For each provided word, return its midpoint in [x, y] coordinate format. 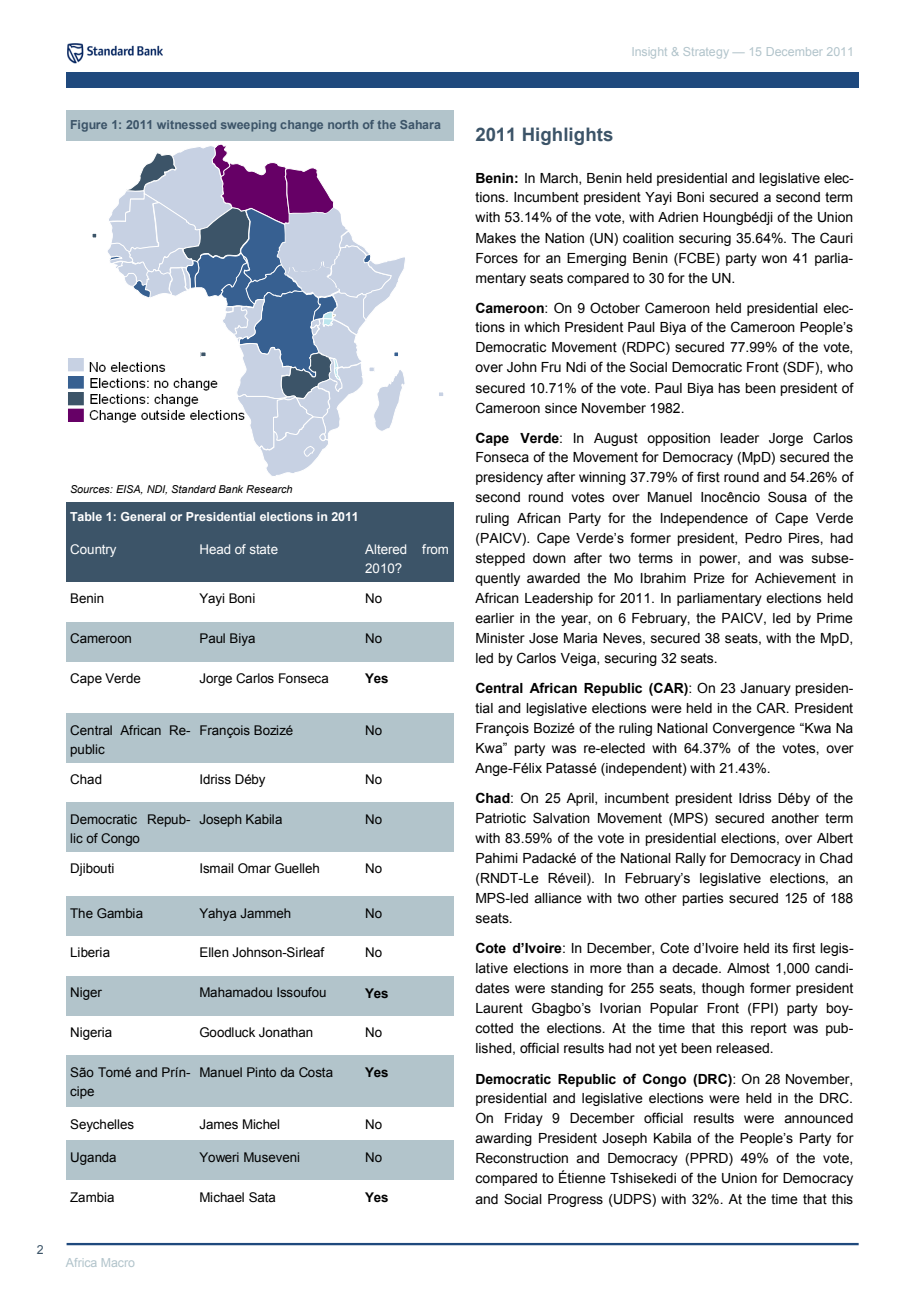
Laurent [499, 1008]
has [729, 388]
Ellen [214, 952]
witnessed [186, 124]
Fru [551, 367]
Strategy [706, 52]
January [765, 689]
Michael [222, 1197]
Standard [193, 489]
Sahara [420, 124]
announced [818, 1118]
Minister [500, 638]
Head [215, 549]
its [781, 948]
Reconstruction [522, 1158]
